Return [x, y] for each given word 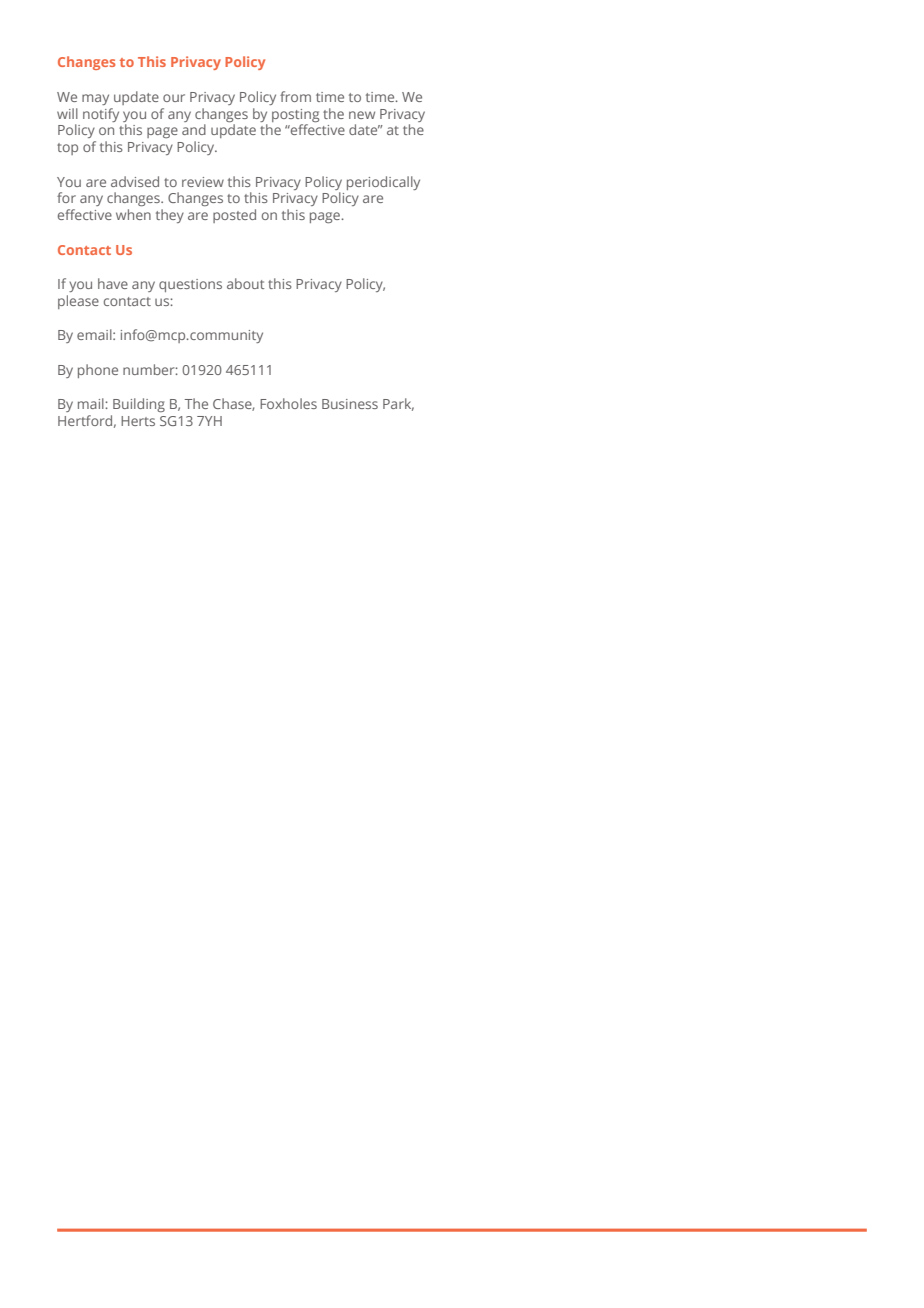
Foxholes [288, 403]
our [174, 98]
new [362, 115]
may [95, 99]
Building [139, 405]
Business [350, 404]
